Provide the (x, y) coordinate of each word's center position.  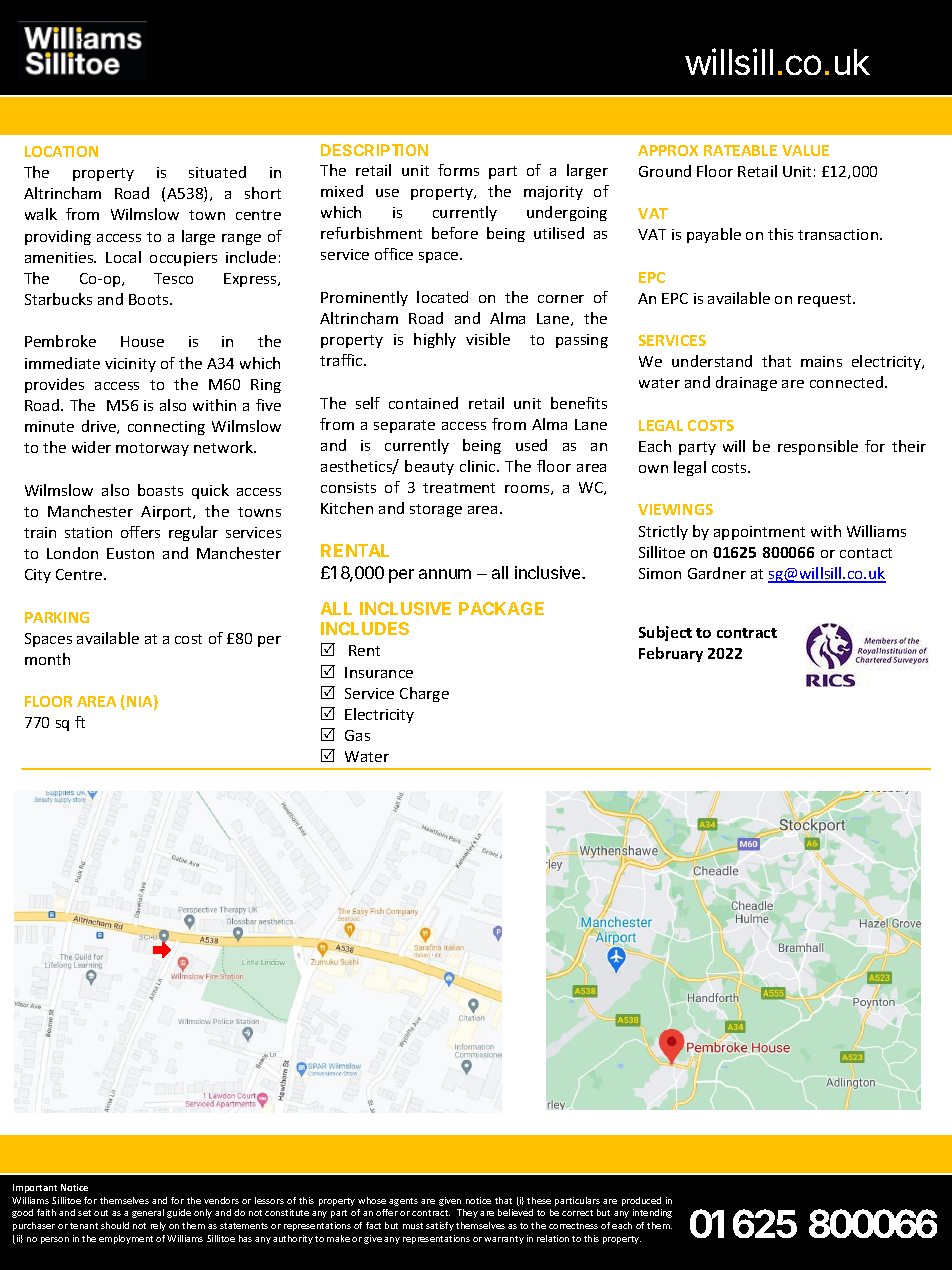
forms (458, 170)
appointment (759, 533)
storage (436, 510)
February (671, 654)
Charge (424, 694)
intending (652, 1213)
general (148, 1213)
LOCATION (61, 151)
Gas (357, 735)
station (88, 532)
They (467, 1213)
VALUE (805, 150)
